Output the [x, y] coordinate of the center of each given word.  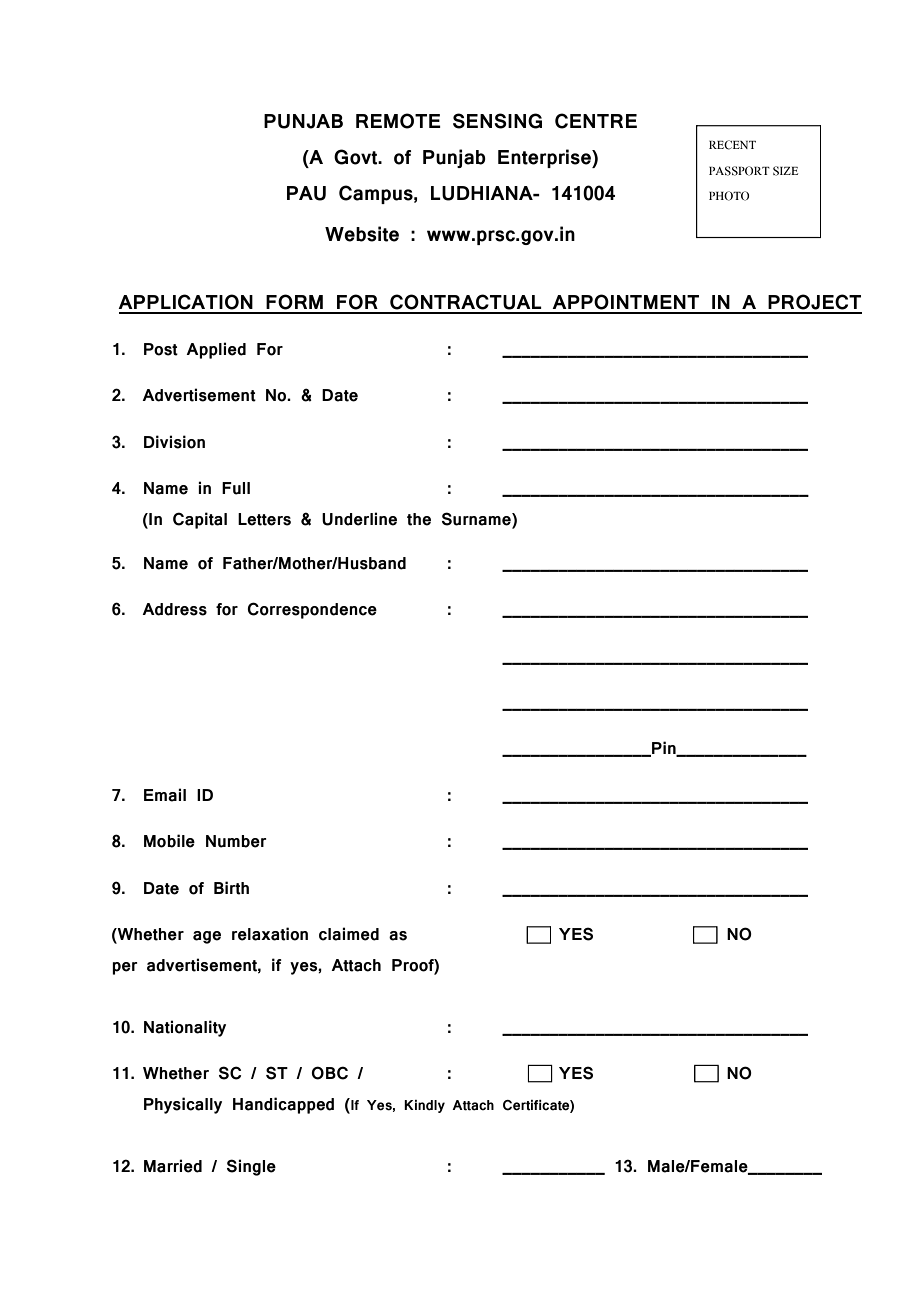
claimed [349, 934]
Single [251, 1167]
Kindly [424, 1106]
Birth [231, 888]
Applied [216, 350]
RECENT [732, 145]
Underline [359, 519]
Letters [264, 519]
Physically [183, 1105]
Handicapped [283, 1105]
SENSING [497, 121]
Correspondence [312, 610]
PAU [306, 193]
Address [174, 609]
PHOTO [729, 196]
